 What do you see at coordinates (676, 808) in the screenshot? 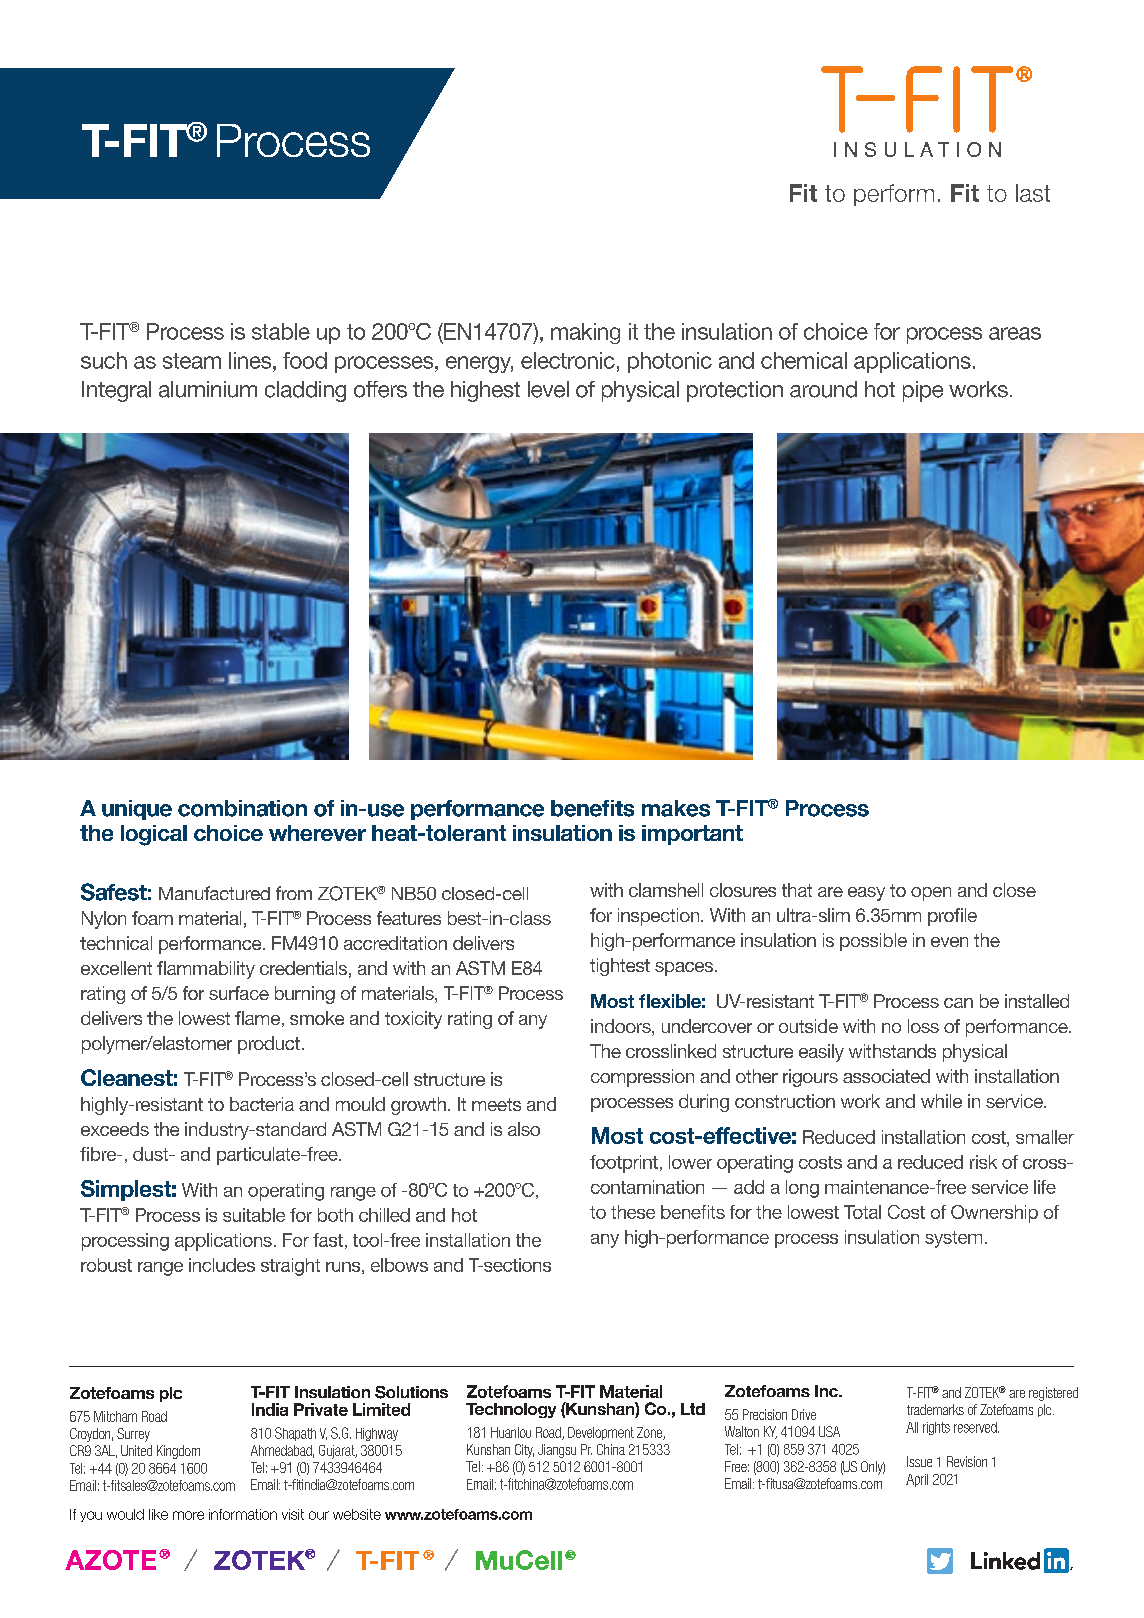
I see `makes` at bounding box center [676, 808].
